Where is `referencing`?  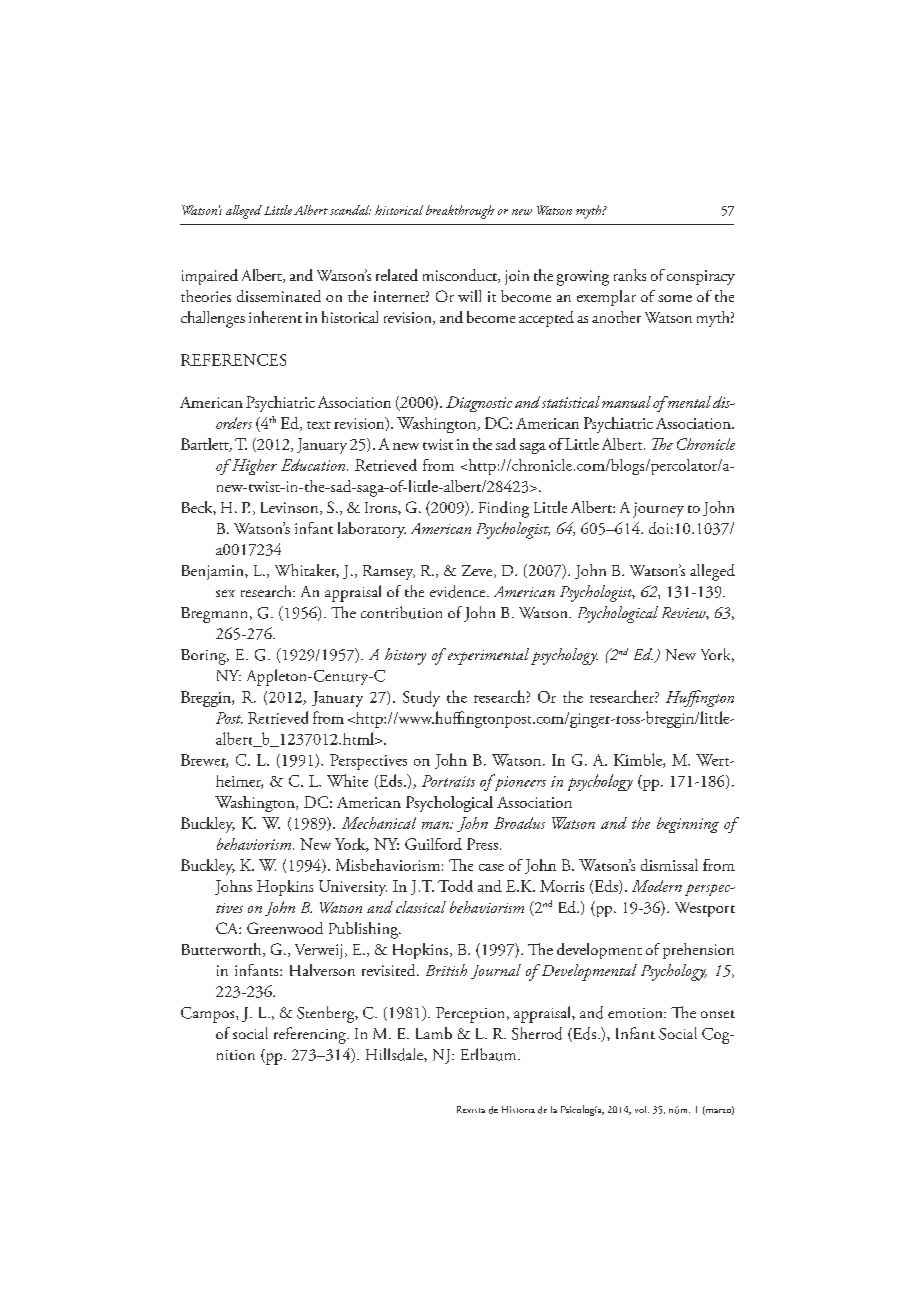 referencing is located at coordinates (311, 1035).
